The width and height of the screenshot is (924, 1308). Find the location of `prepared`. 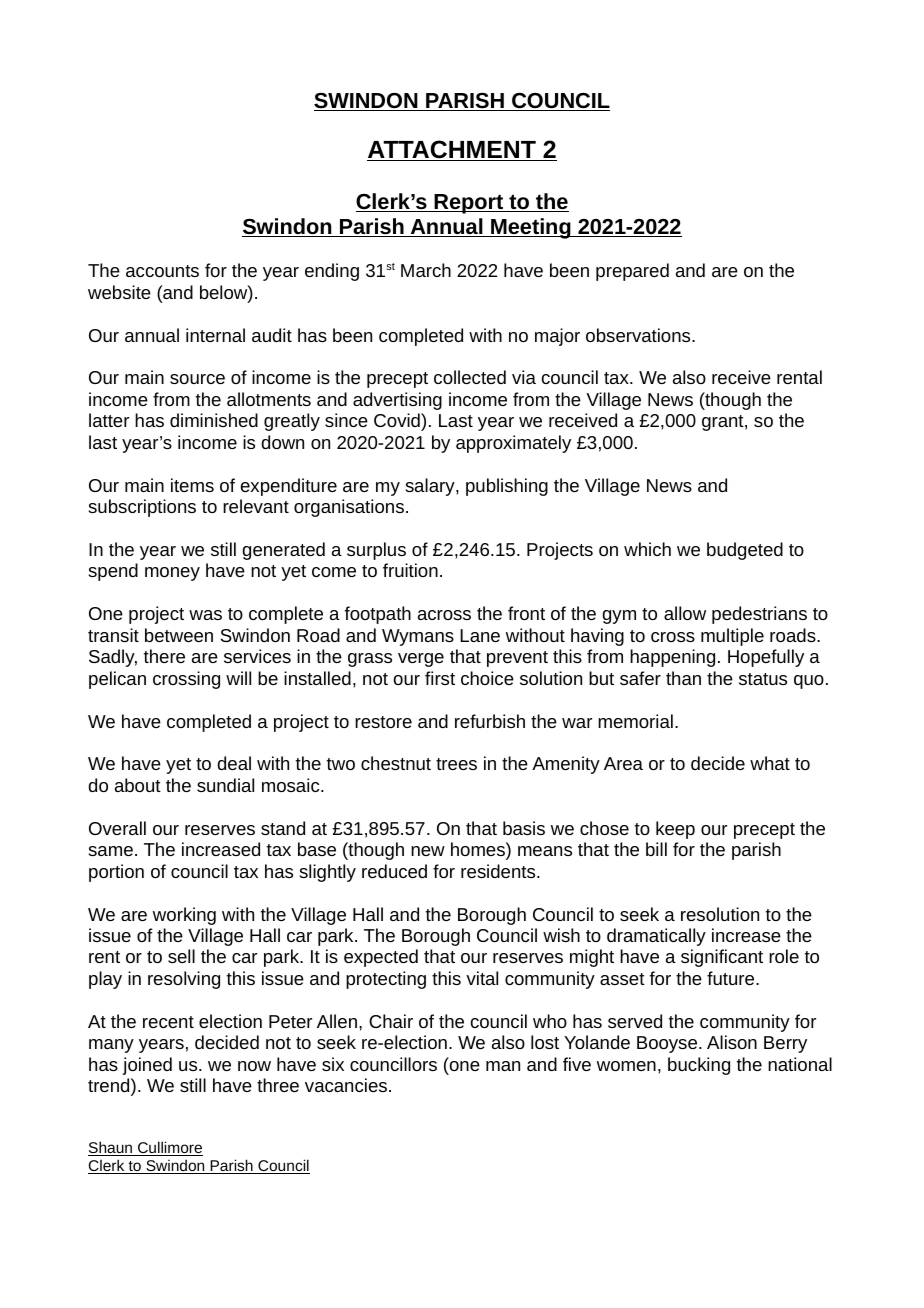

prepared is located at coordinates (632, 272).
